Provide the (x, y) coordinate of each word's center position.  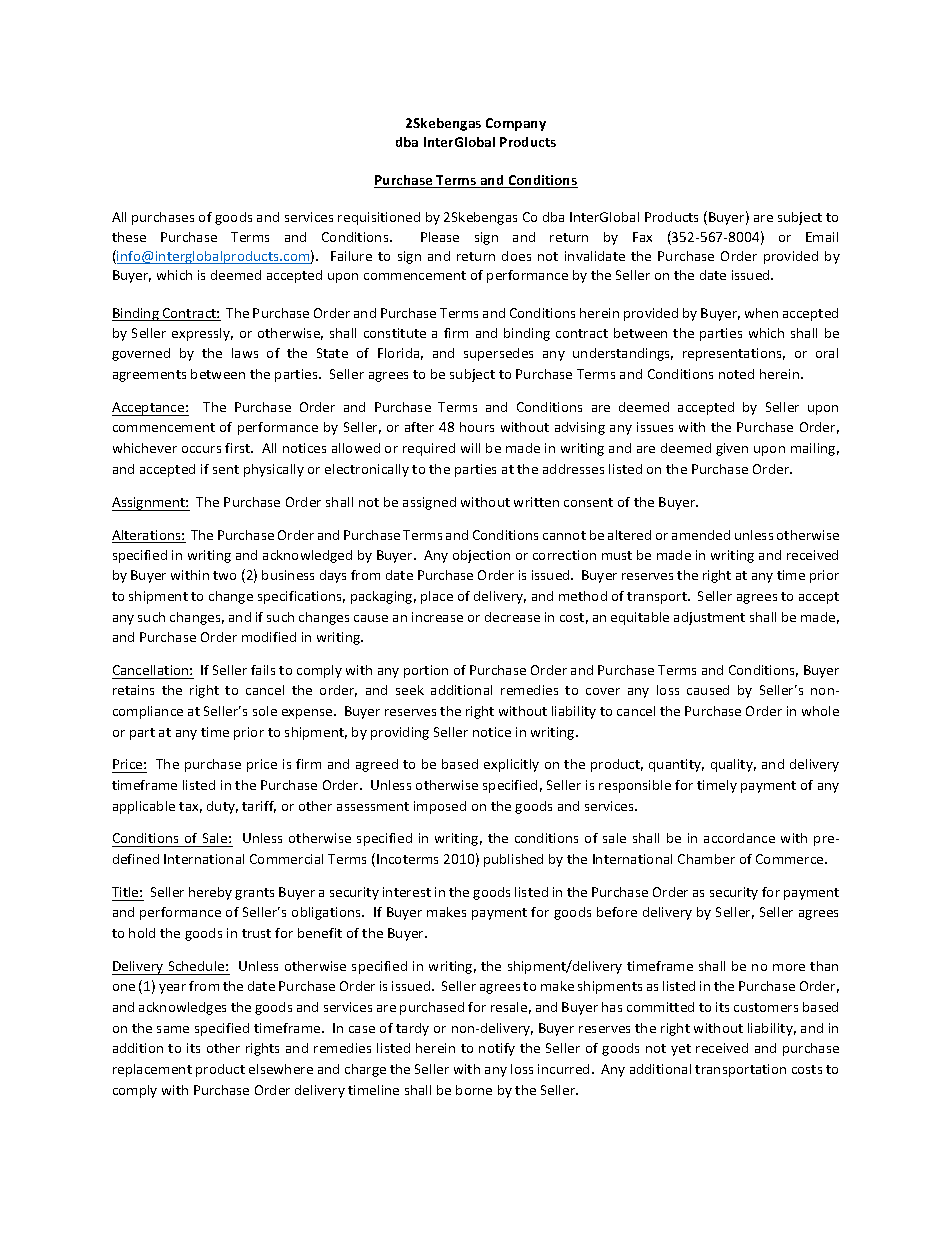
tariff (259, 807)
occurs (201, 449)
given (732, 449)
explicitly (511, 765)
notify (497, 1049)
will (470, 448)
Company (516, 124)
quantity (676, 765)
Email (822, 237)
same (173, 1029)
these (129, 237)
